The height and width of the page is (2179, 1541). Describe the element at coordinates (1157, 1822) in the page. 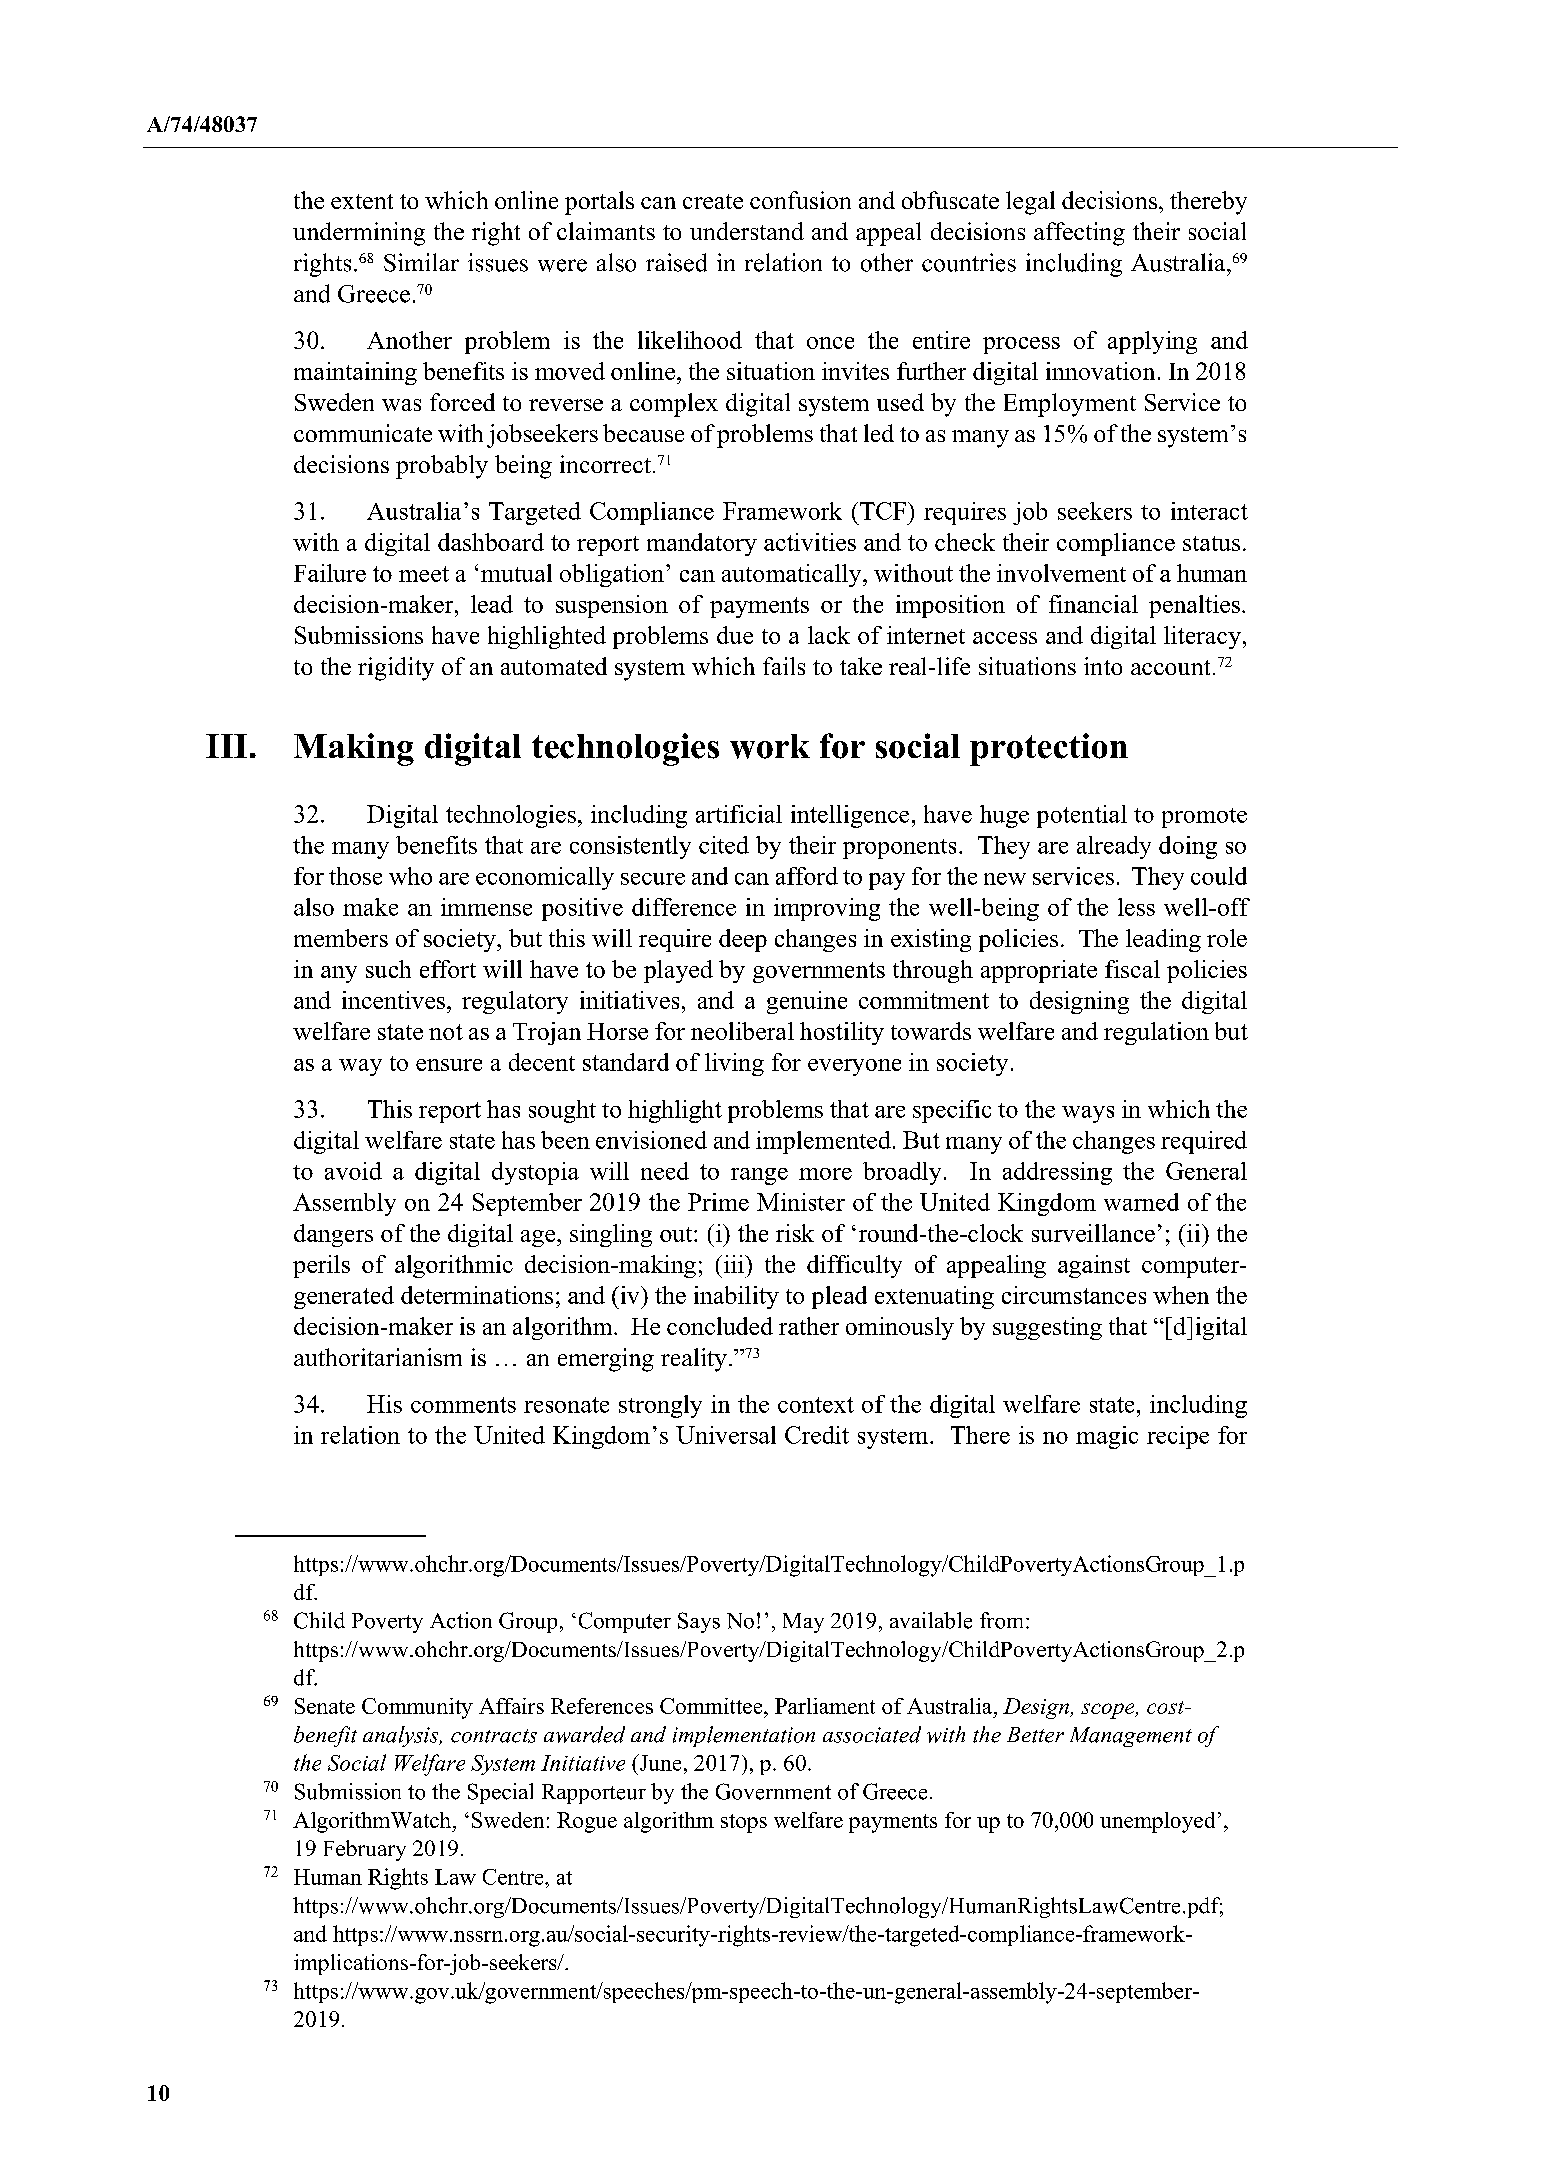

I see `unemployed` at that location.
